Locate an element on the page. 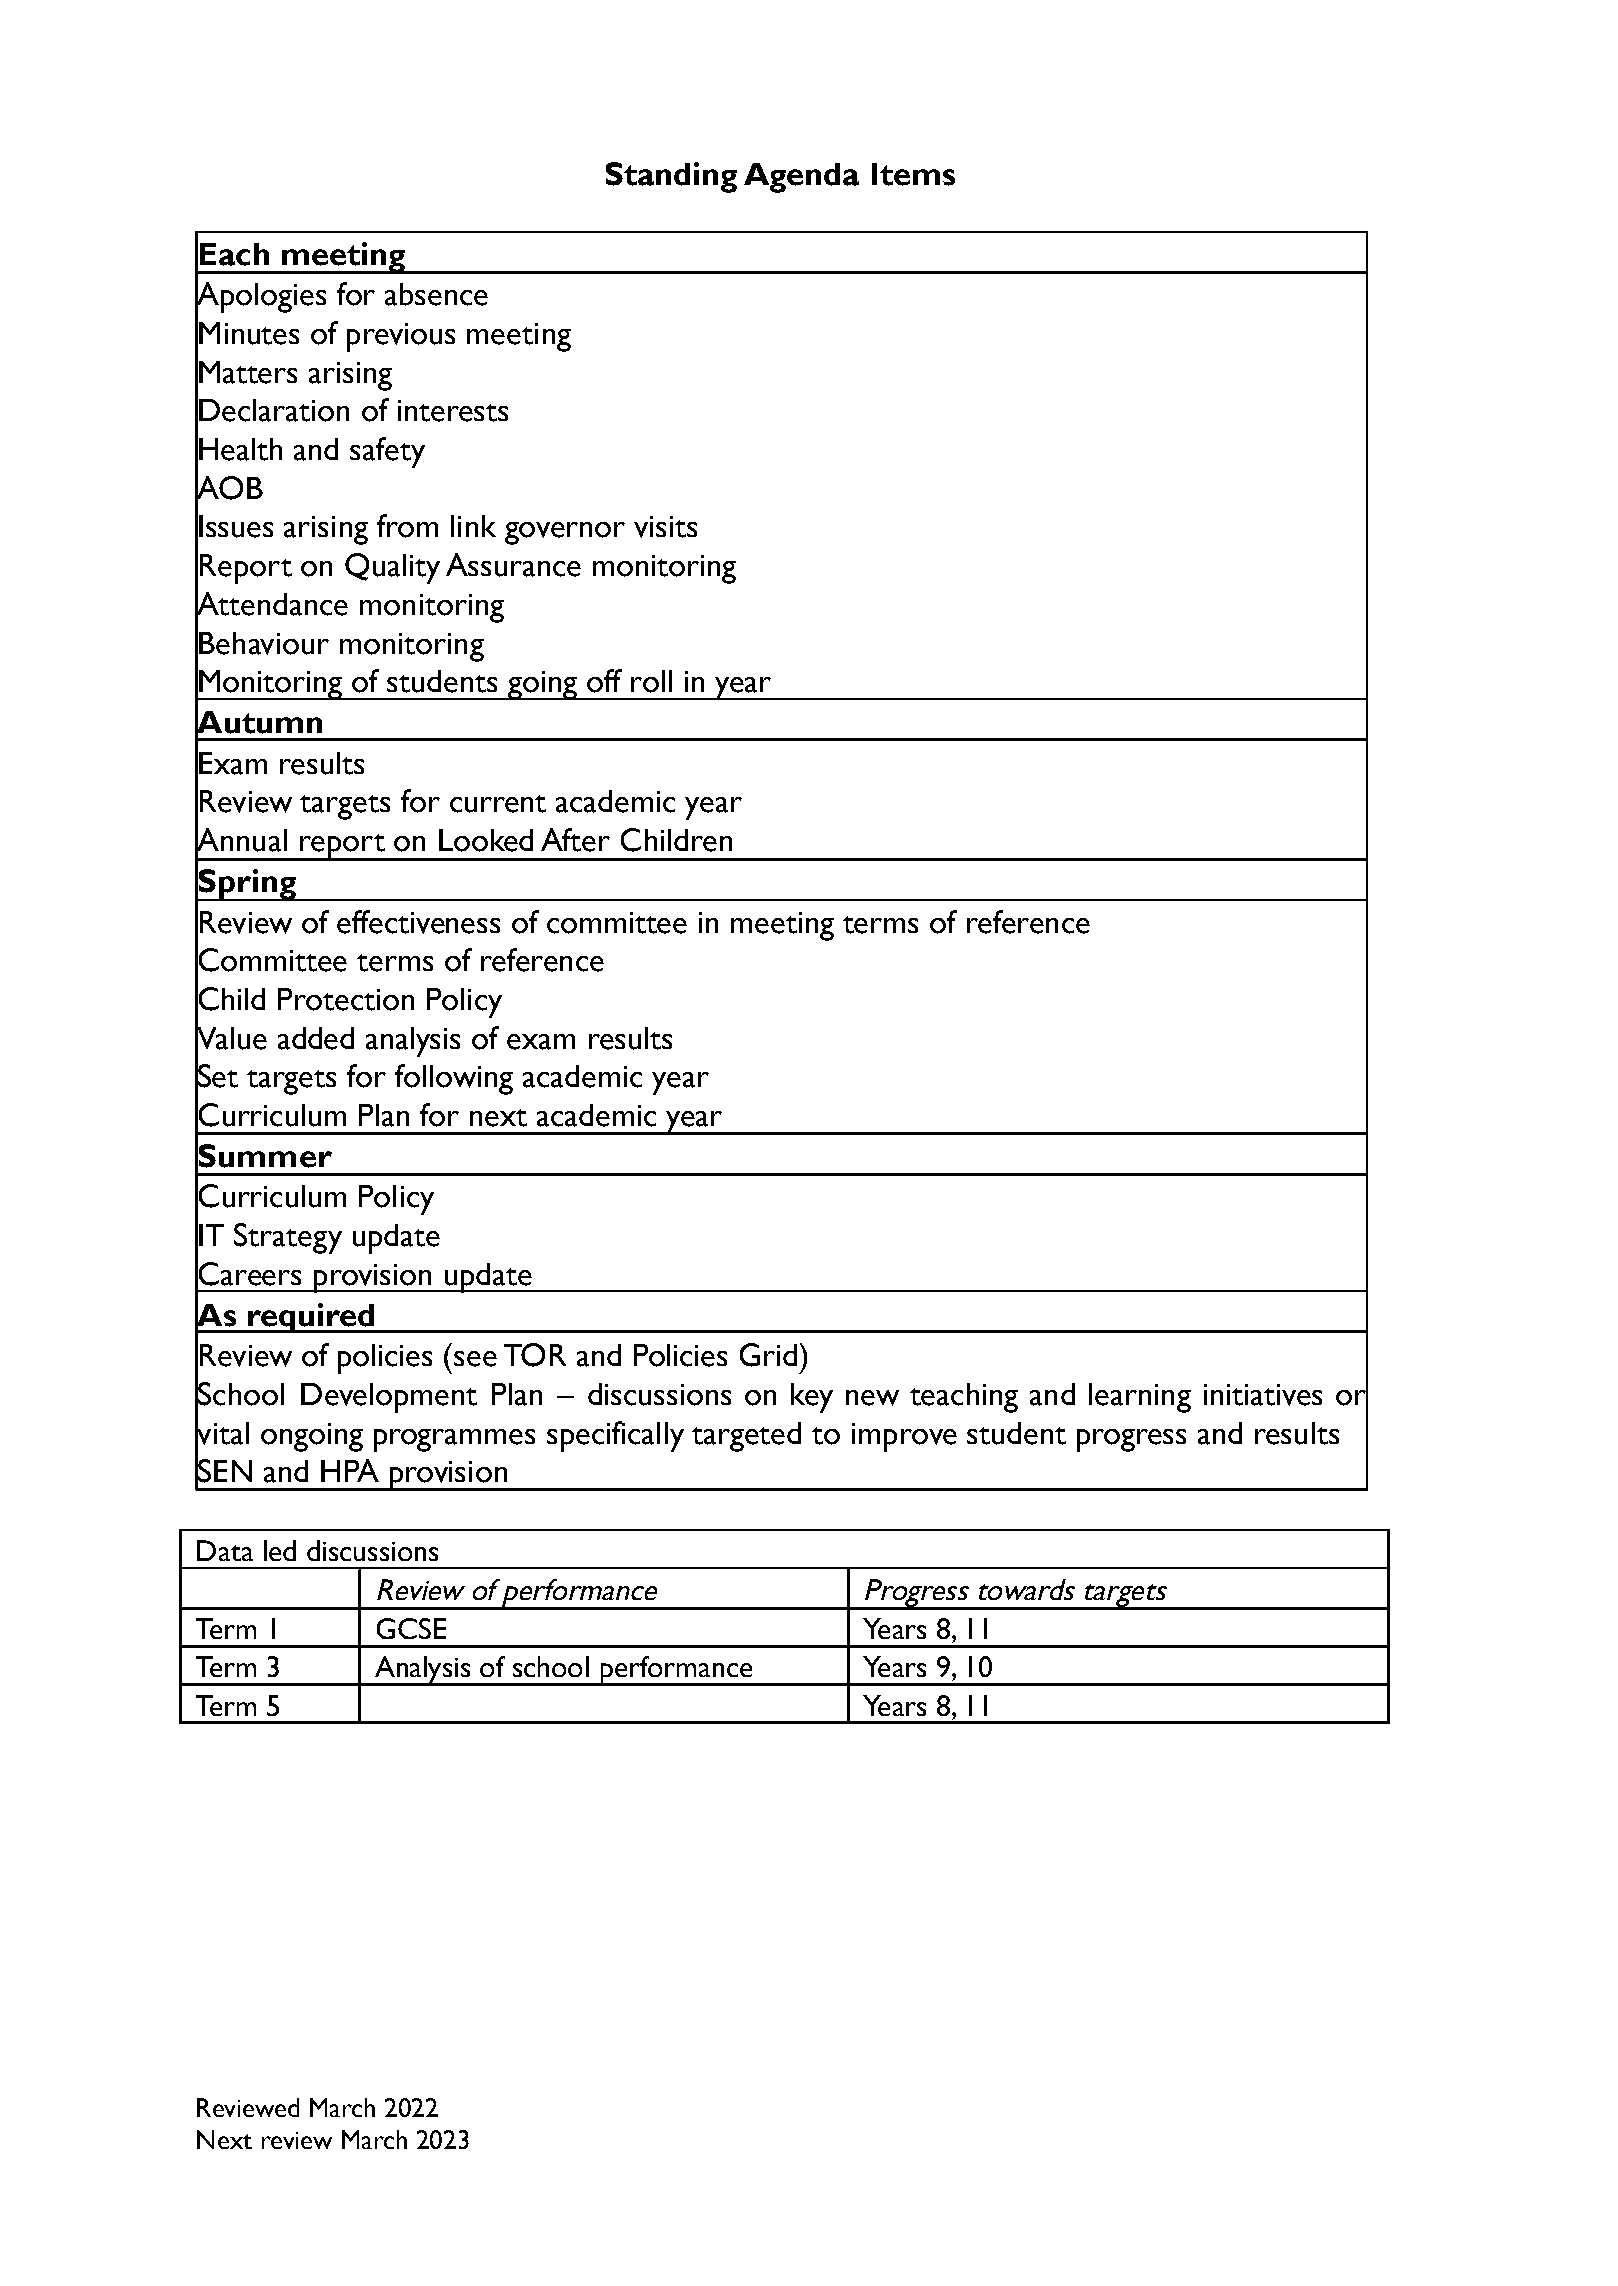  required is located at coordinates (310, 1318).
